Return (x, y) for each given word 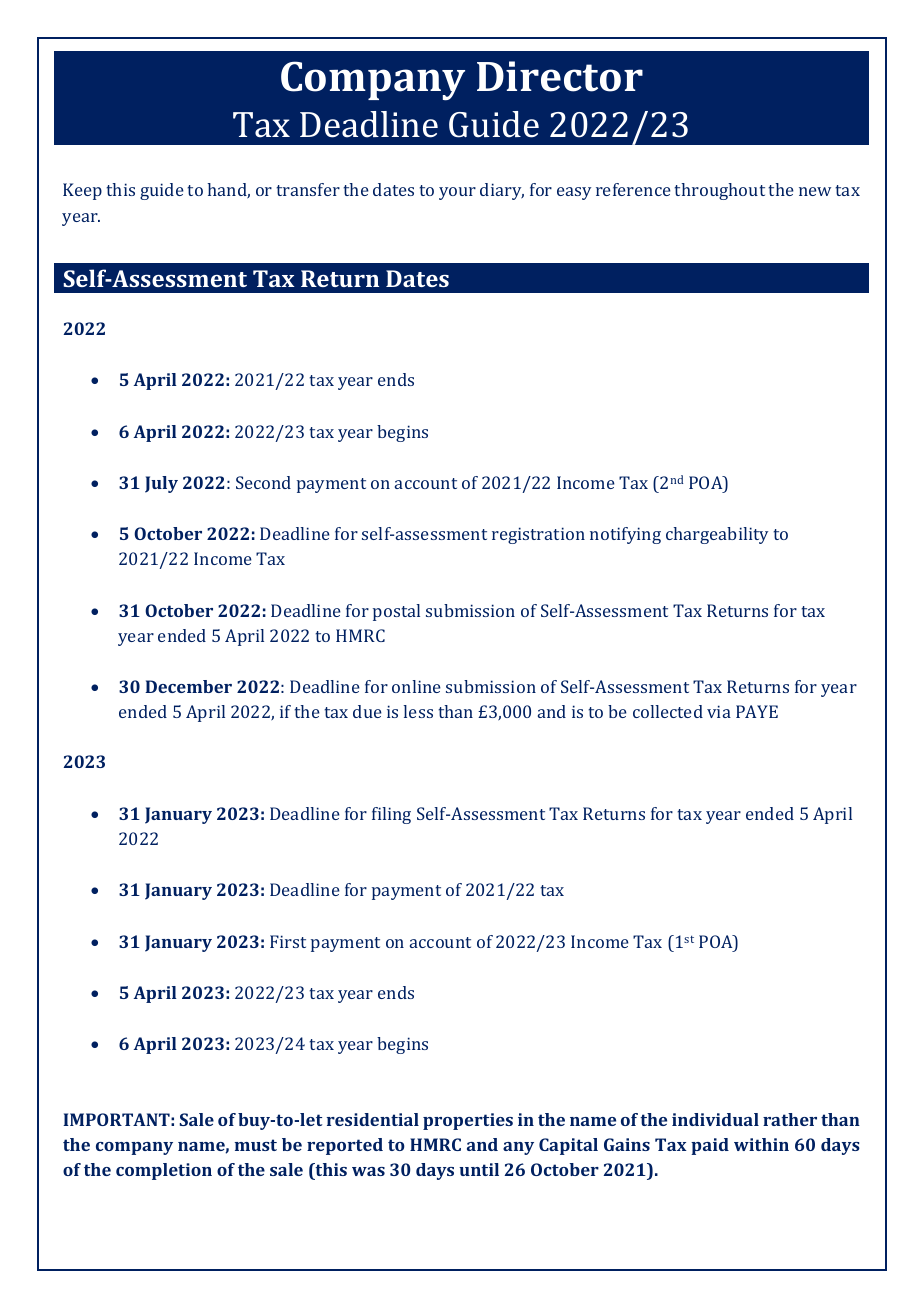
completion (164, 1171)
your (457, 193)
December (188, 686)
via (719, 711)
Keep (82, 191)
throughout (719, 191)
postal (396, 612)
